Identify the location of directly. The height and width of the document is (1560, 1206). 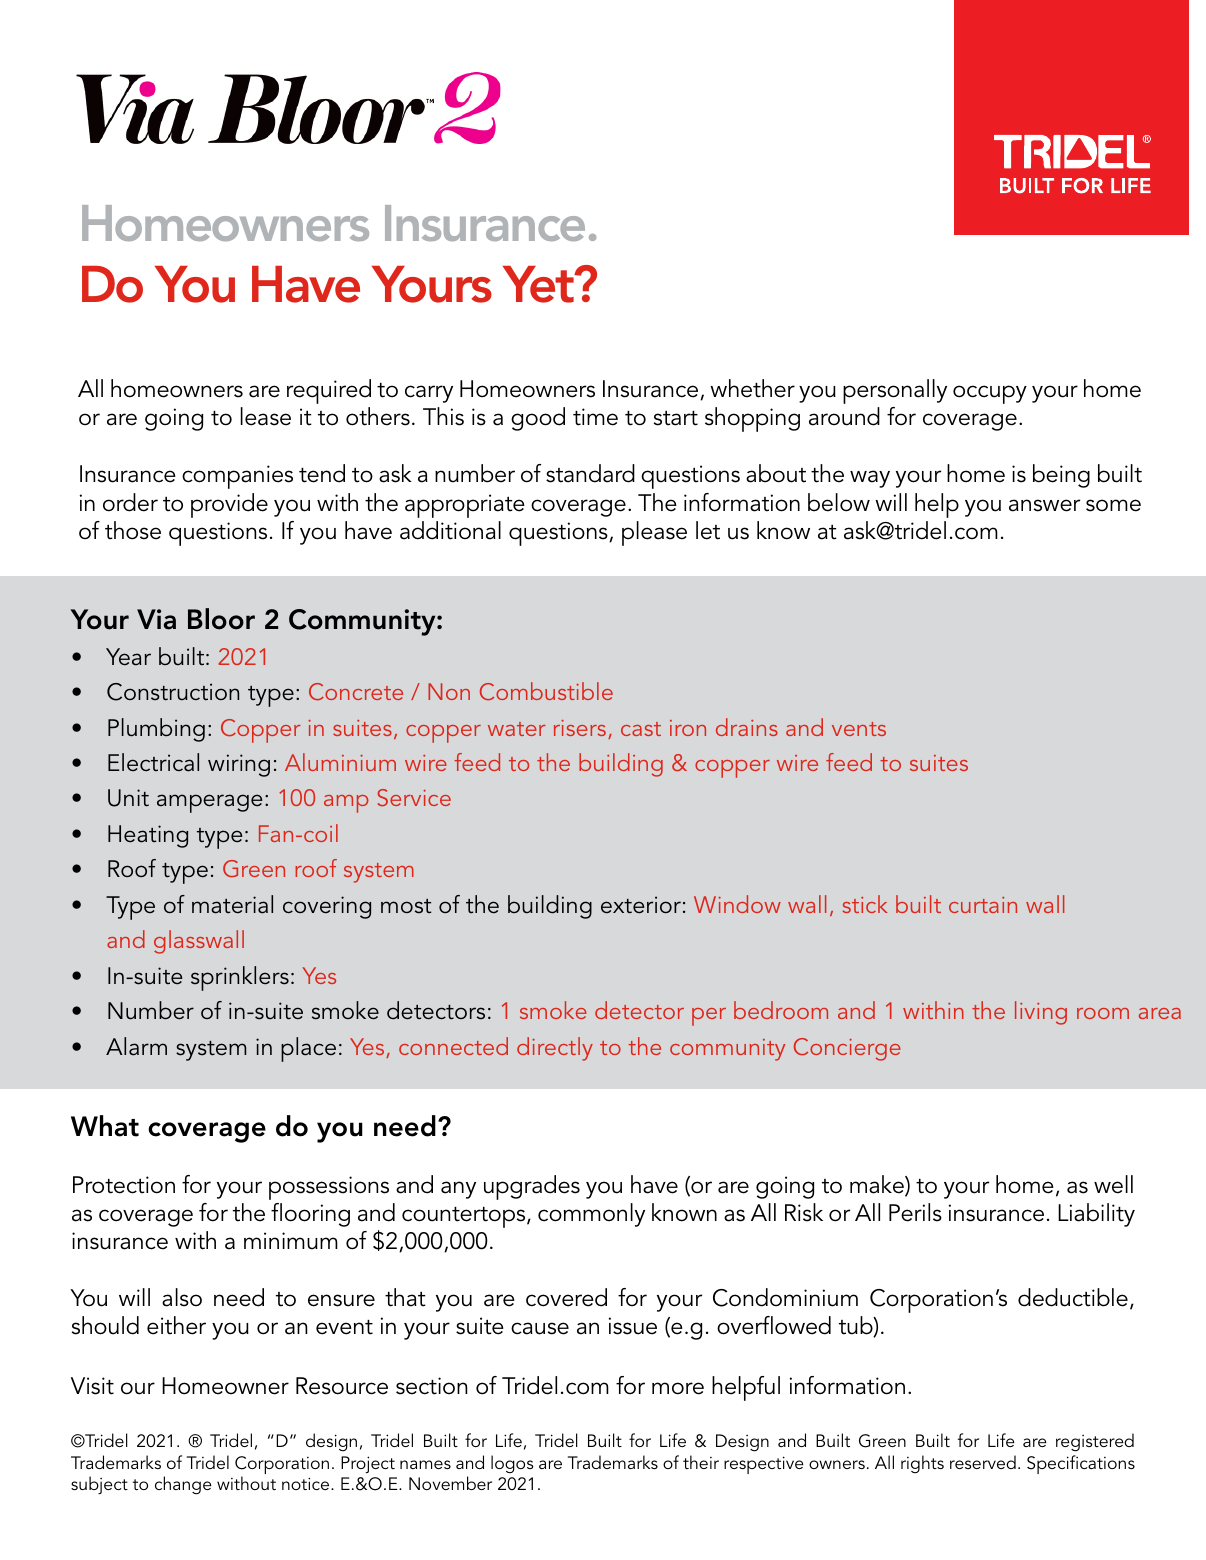
(555, 1049).
